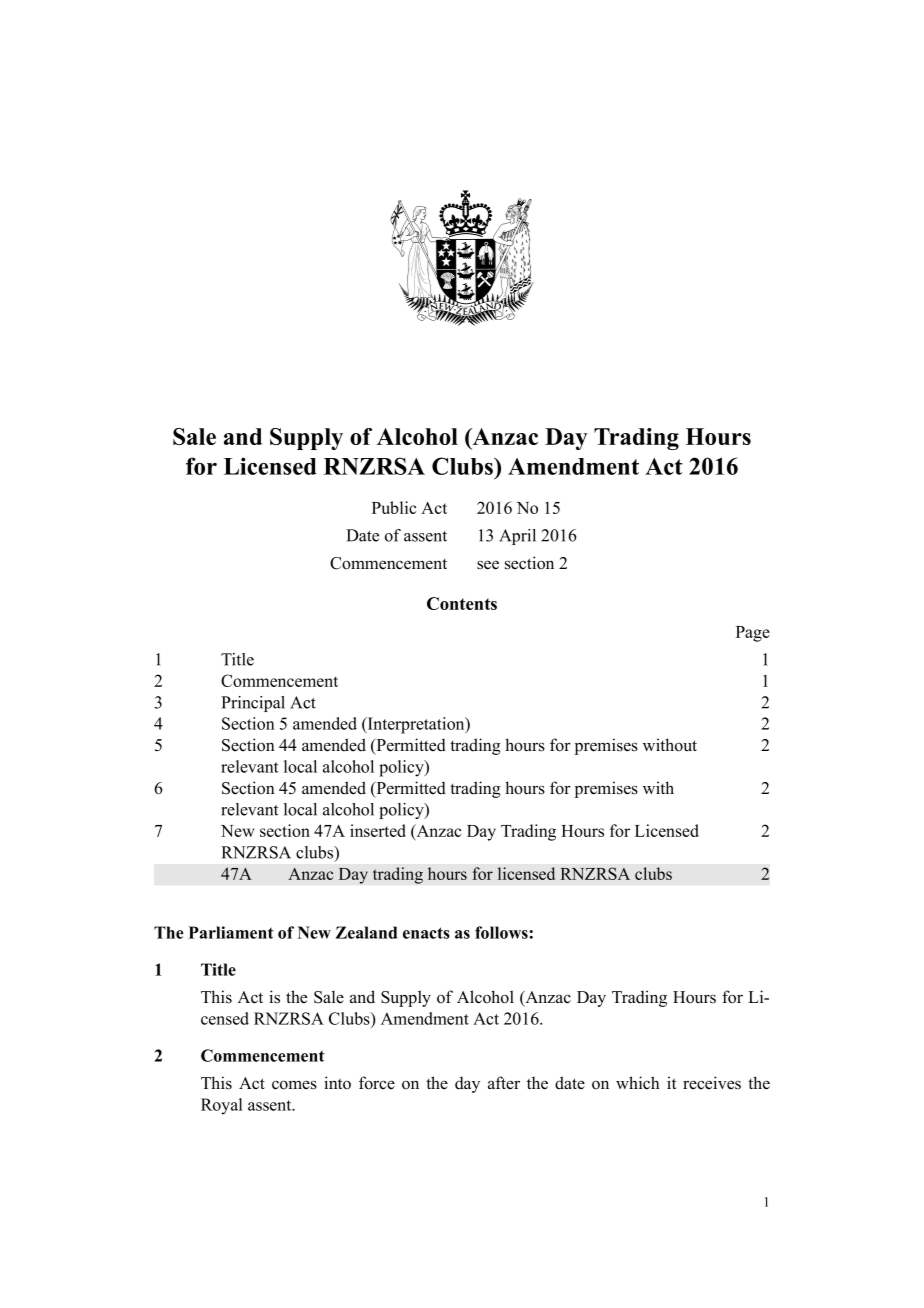  Describe the element at coordinates (394, 507) in the screenshot. I see `Public` at that location.
